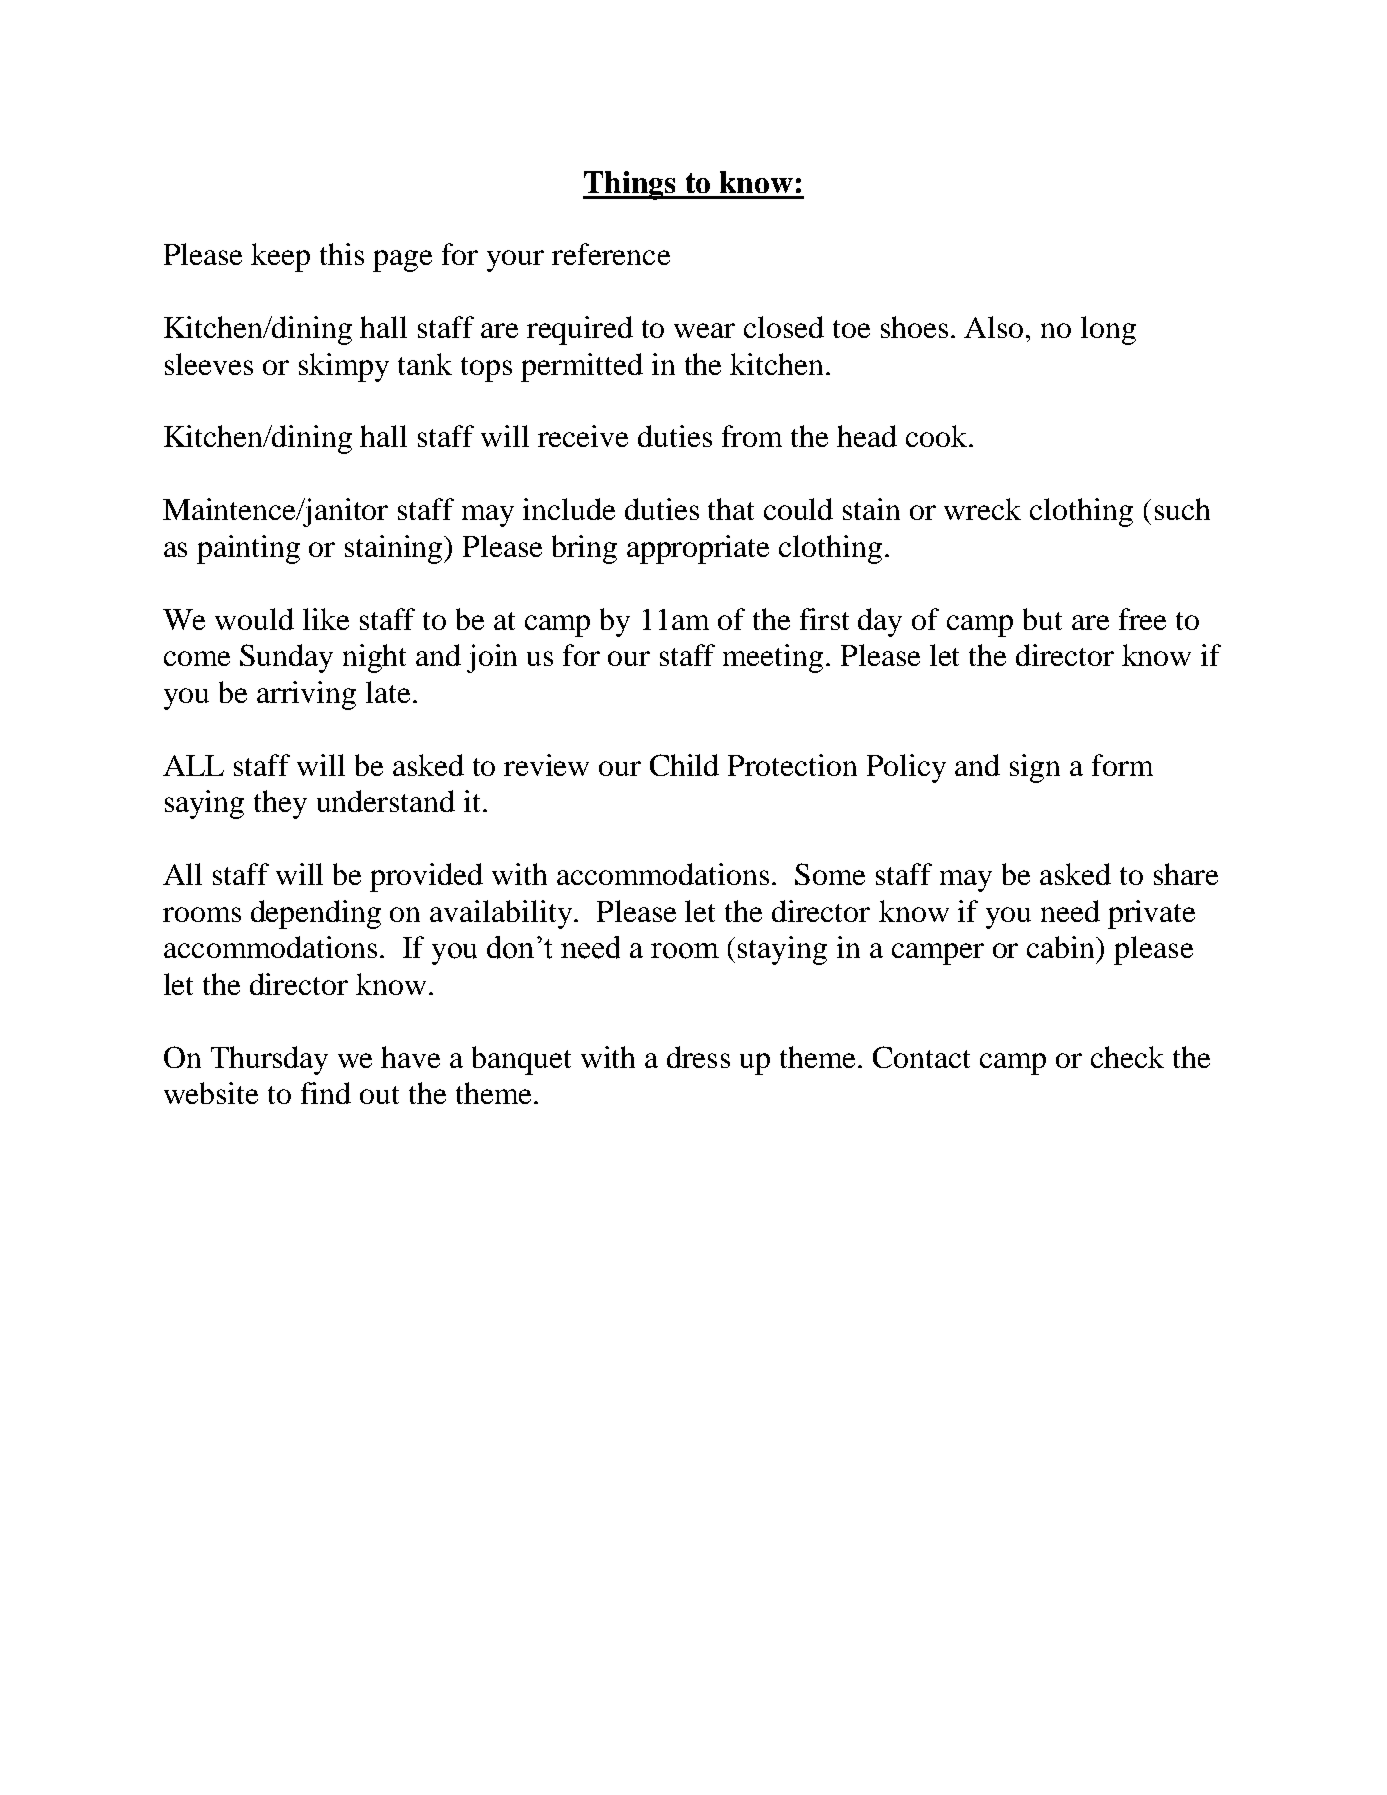 Image resolution: width=1387 pixels, height=1795 pixels. Describe the element at coordinates (269, 1060) in the page. I see `Thursday` at that location.
